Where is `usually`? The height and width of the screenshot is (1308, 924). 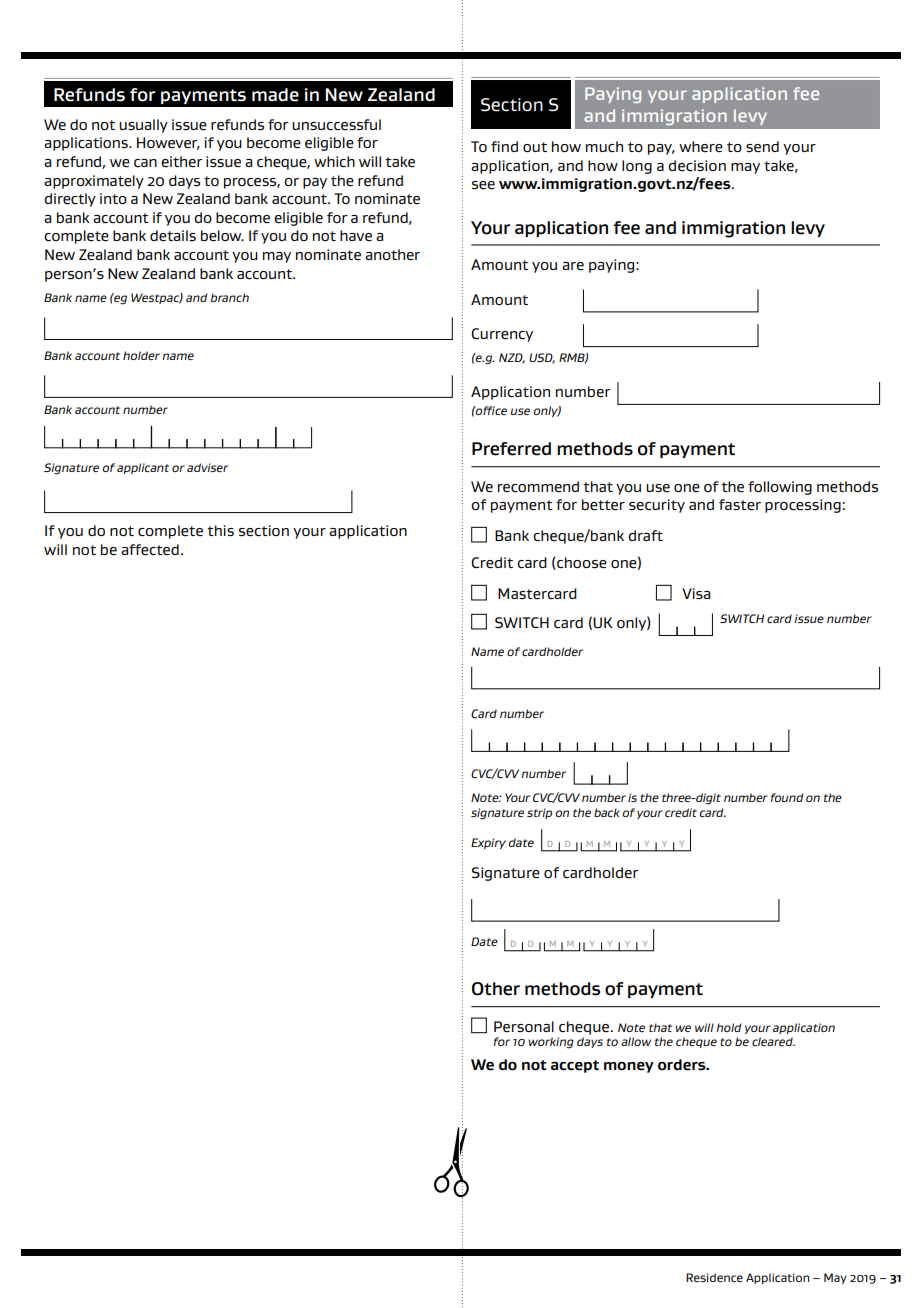 usually is located at coordinates (143, 126).
